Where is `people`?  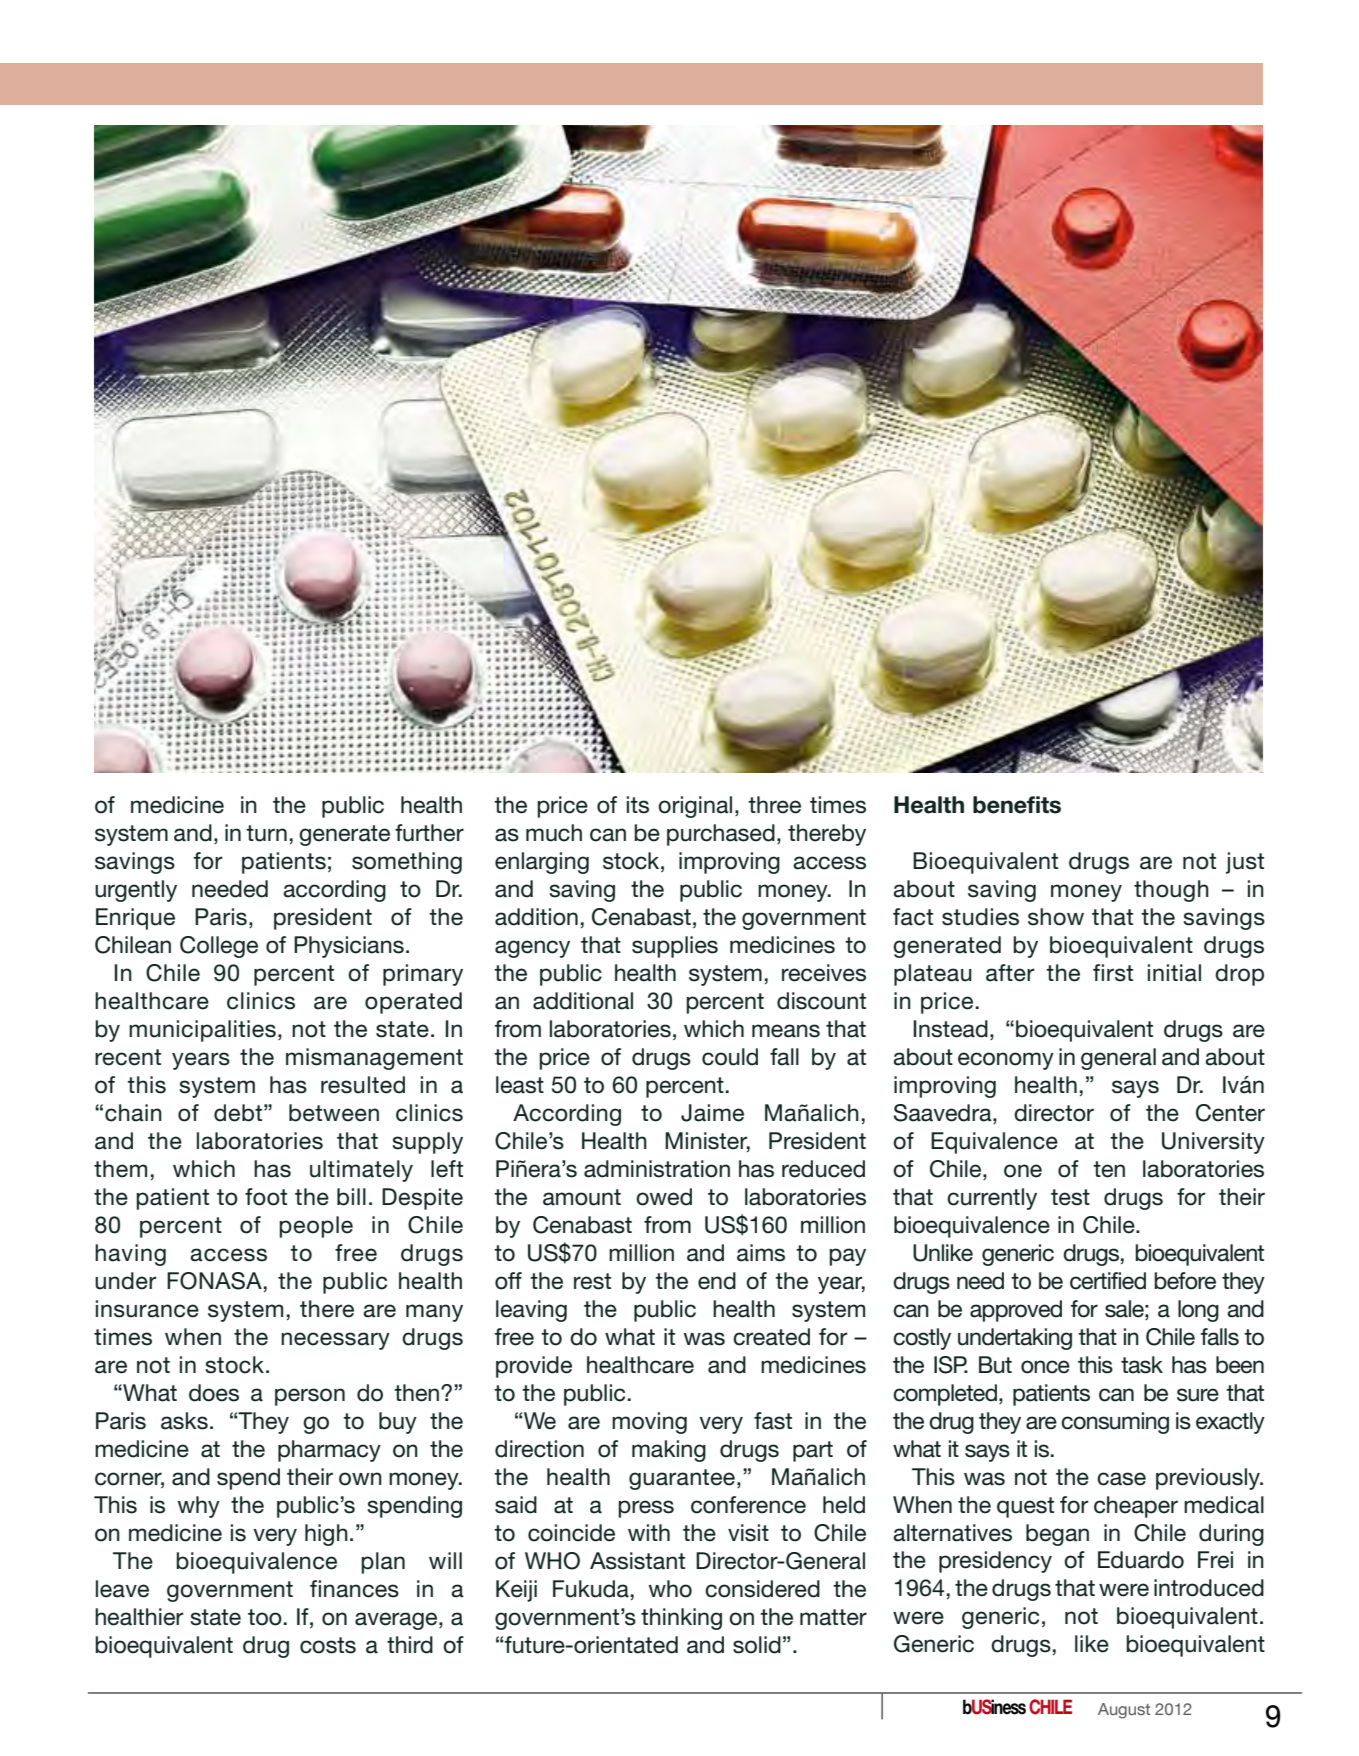
people is located at coordinates (316, 1227).
